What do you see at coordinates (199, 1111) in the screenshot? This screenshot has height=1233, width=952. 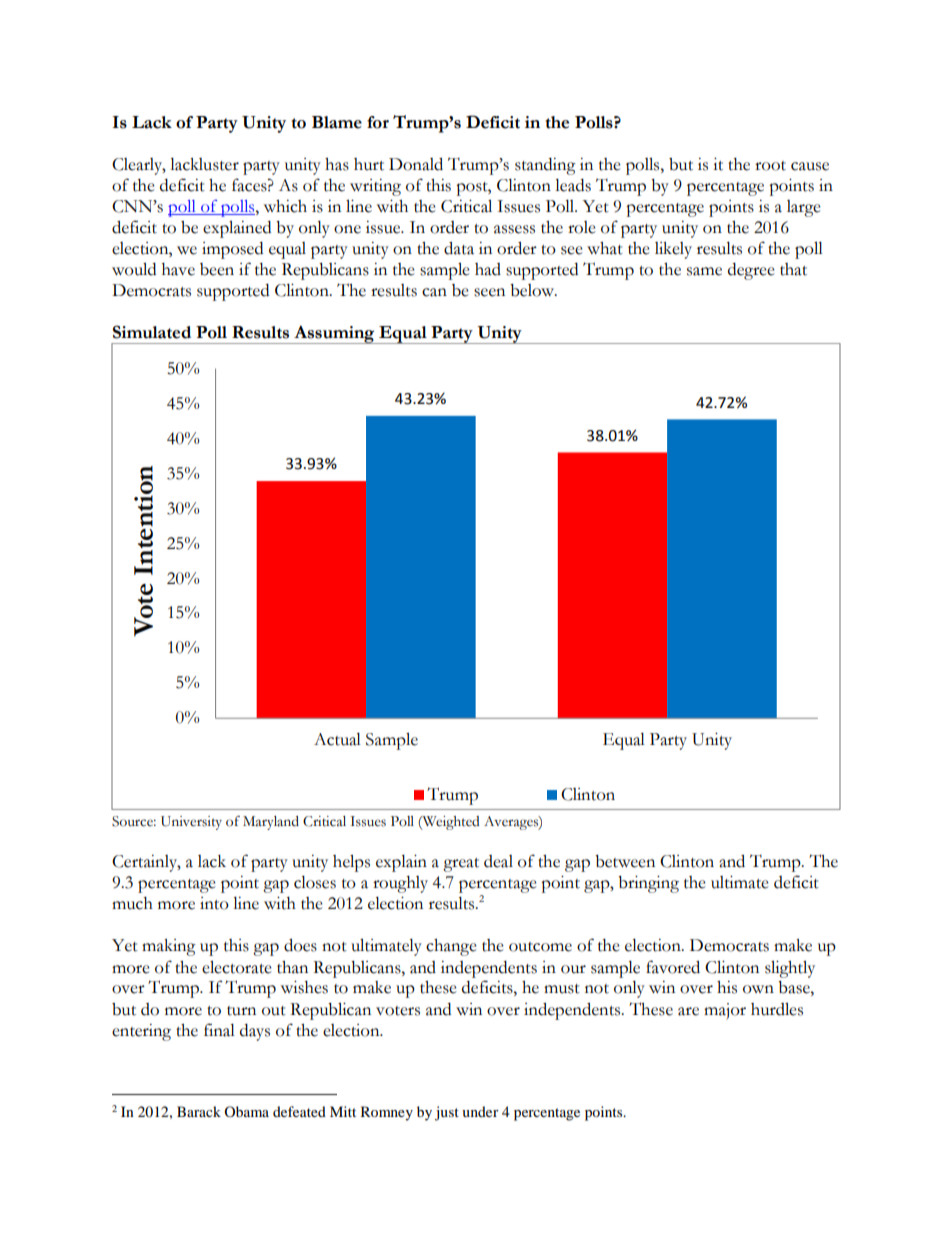 I see `Barack` at bounding box center [199, 1111].
